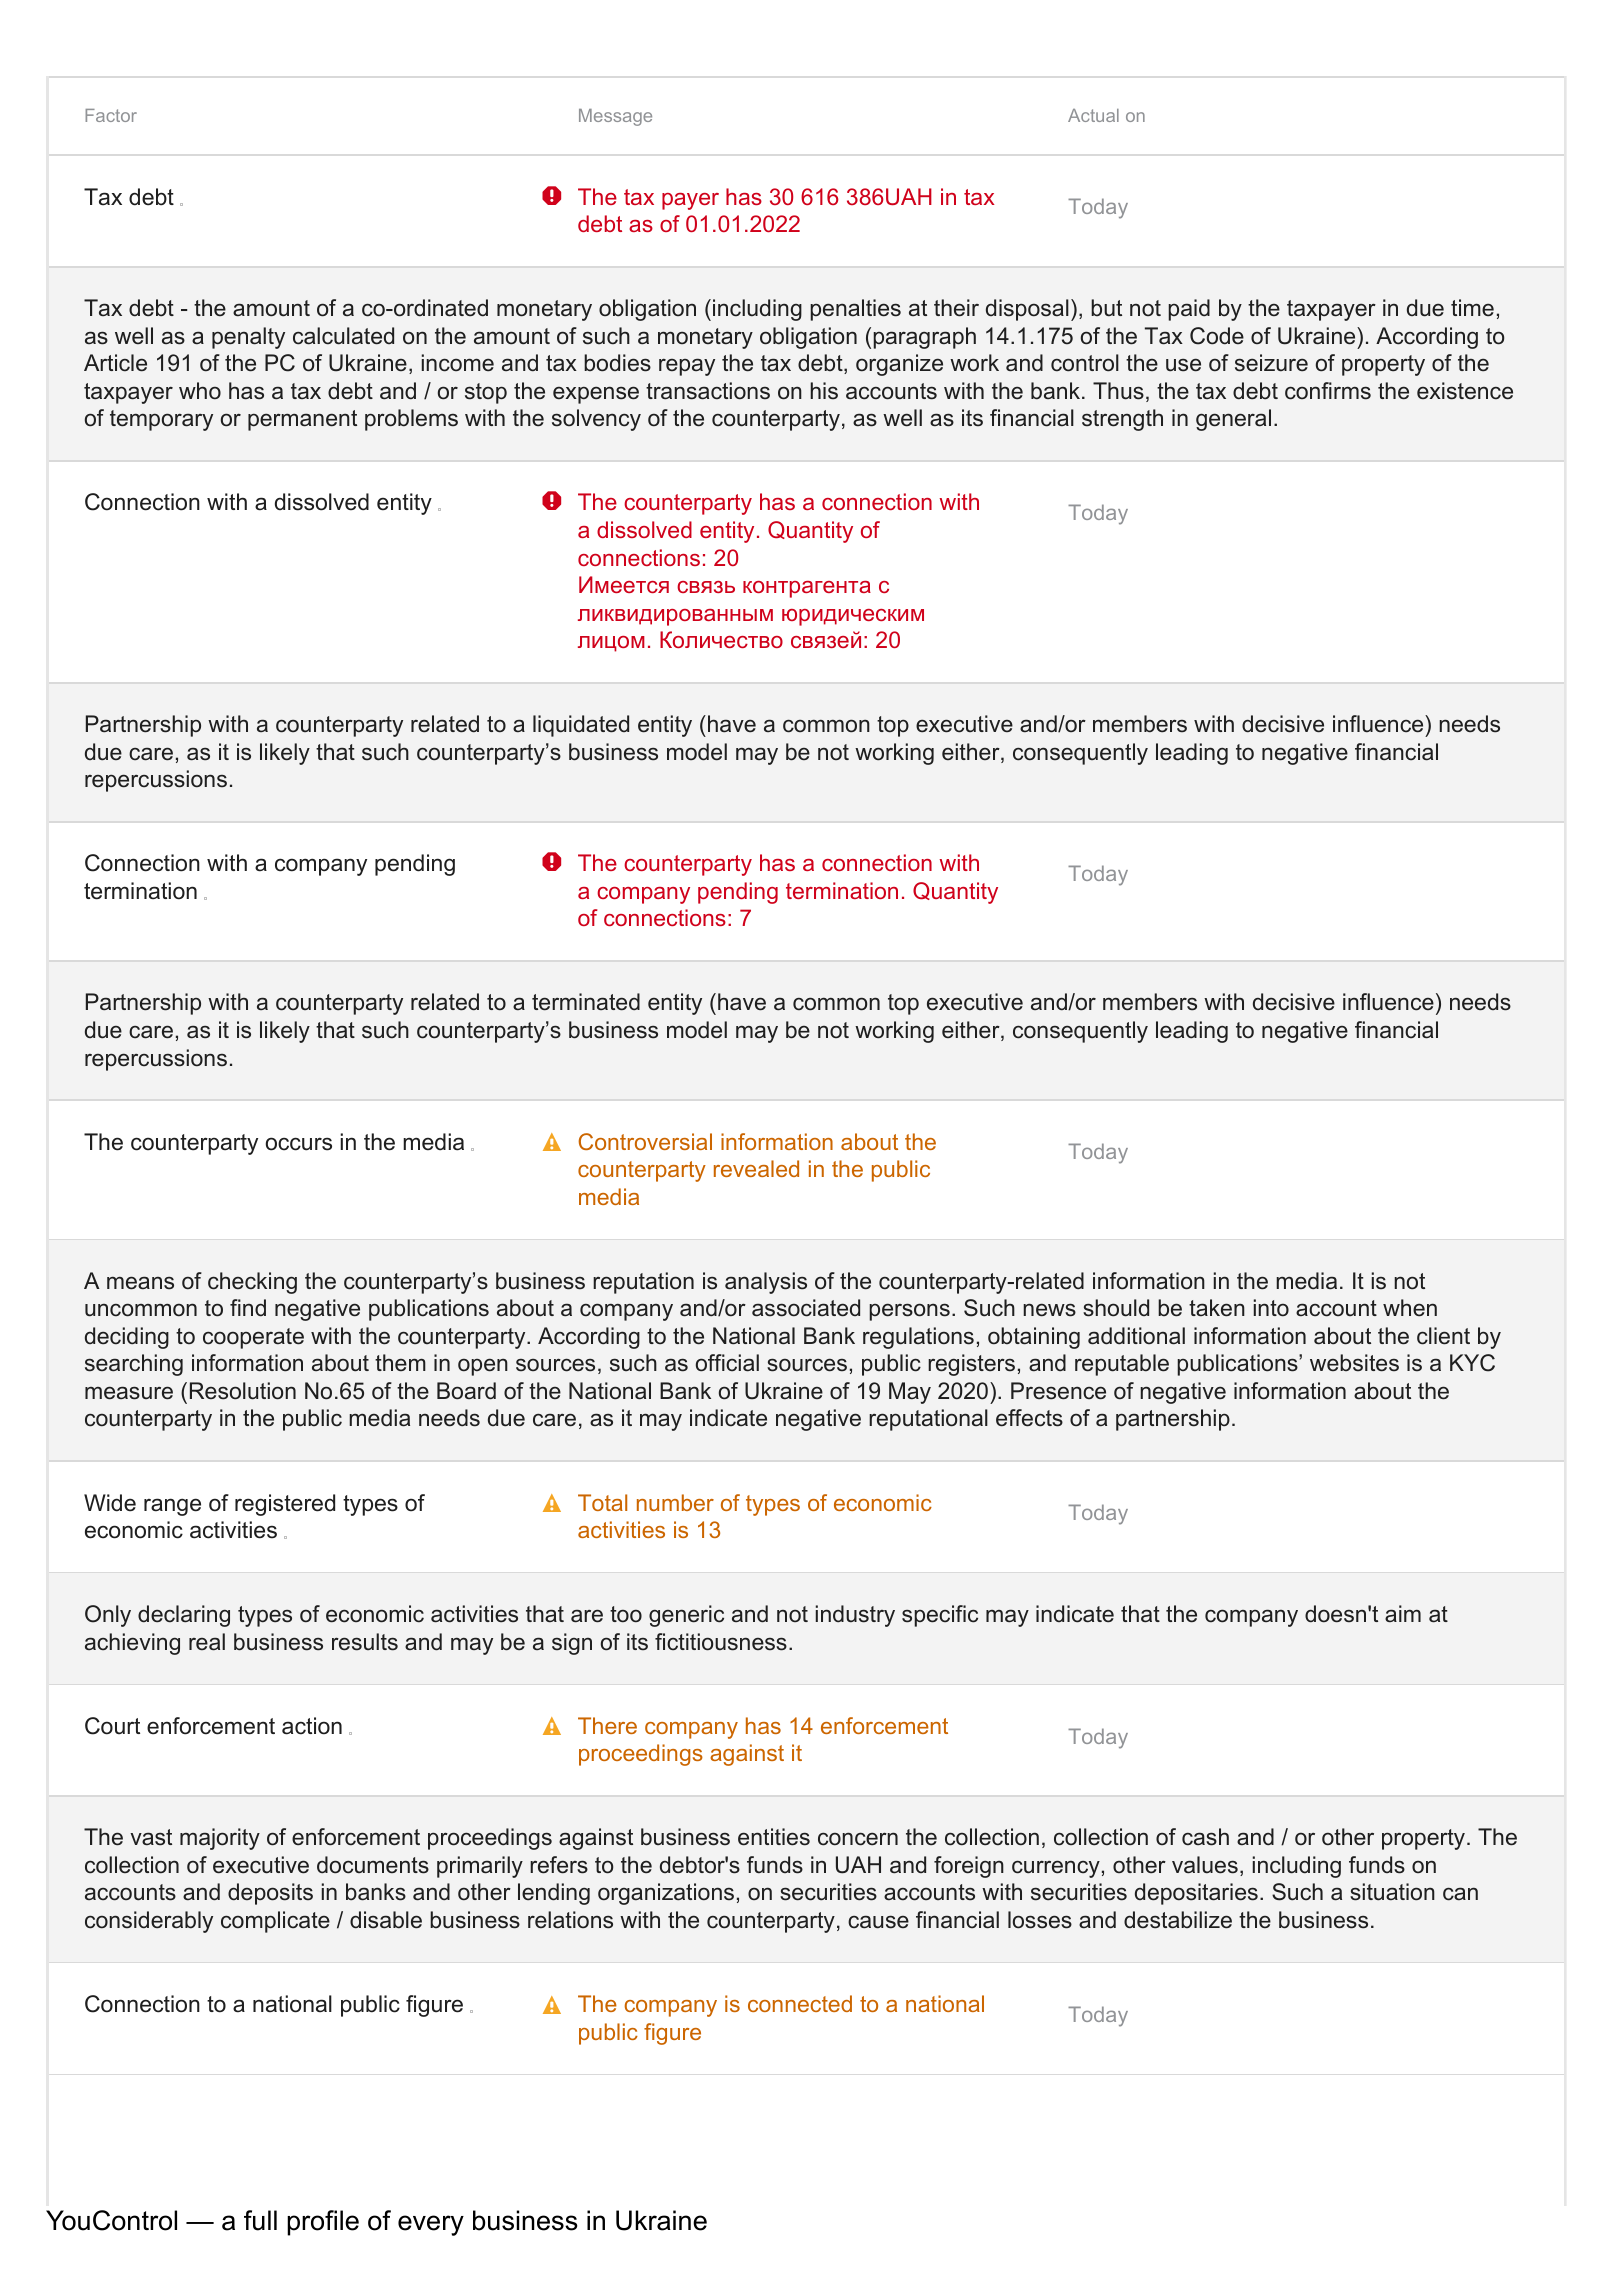  I want to click on into, so click(1271, 1308).
